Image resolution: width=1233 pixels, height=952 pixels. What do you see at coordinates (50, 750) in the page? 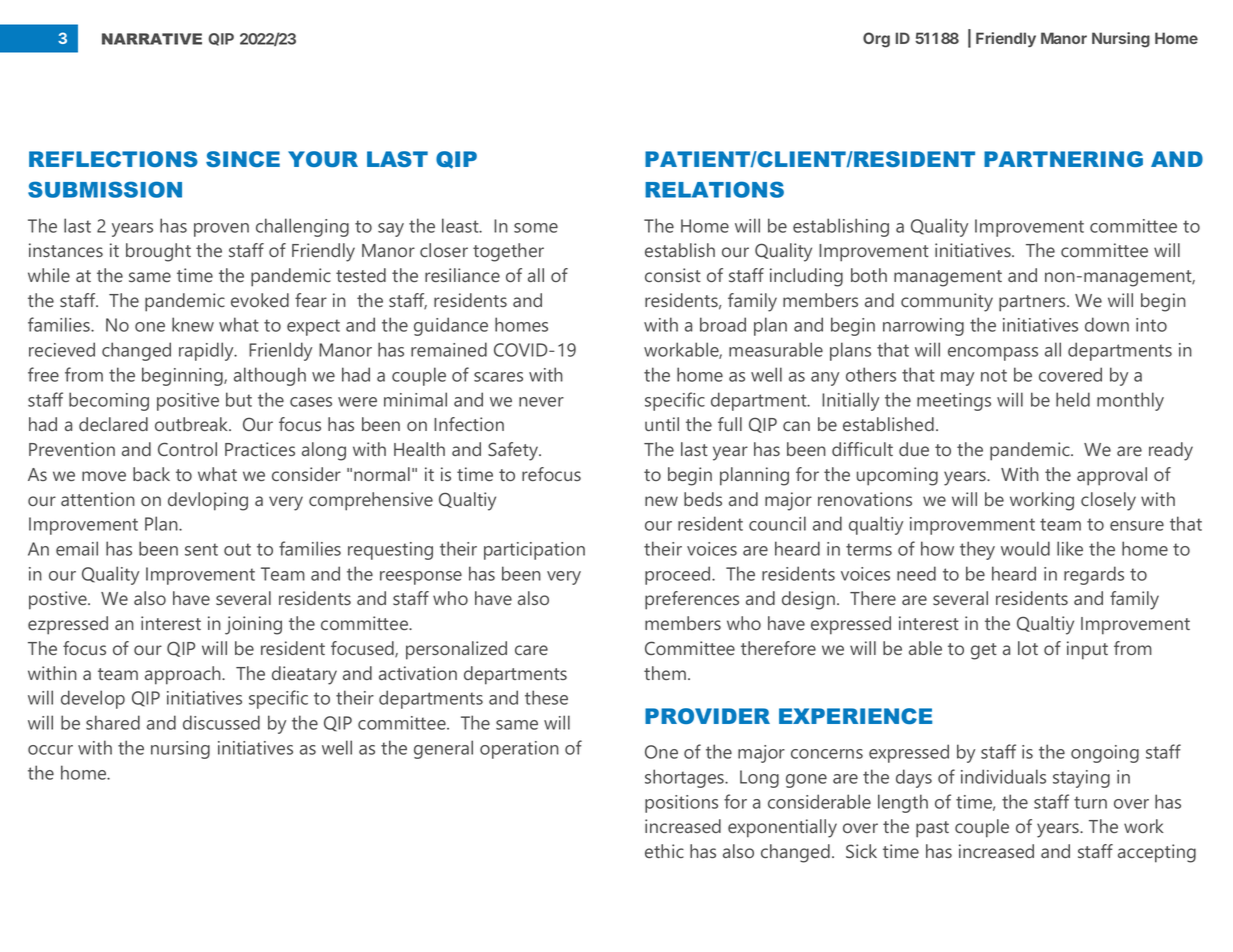
I see `occur` at bounding box center [50, 750].
